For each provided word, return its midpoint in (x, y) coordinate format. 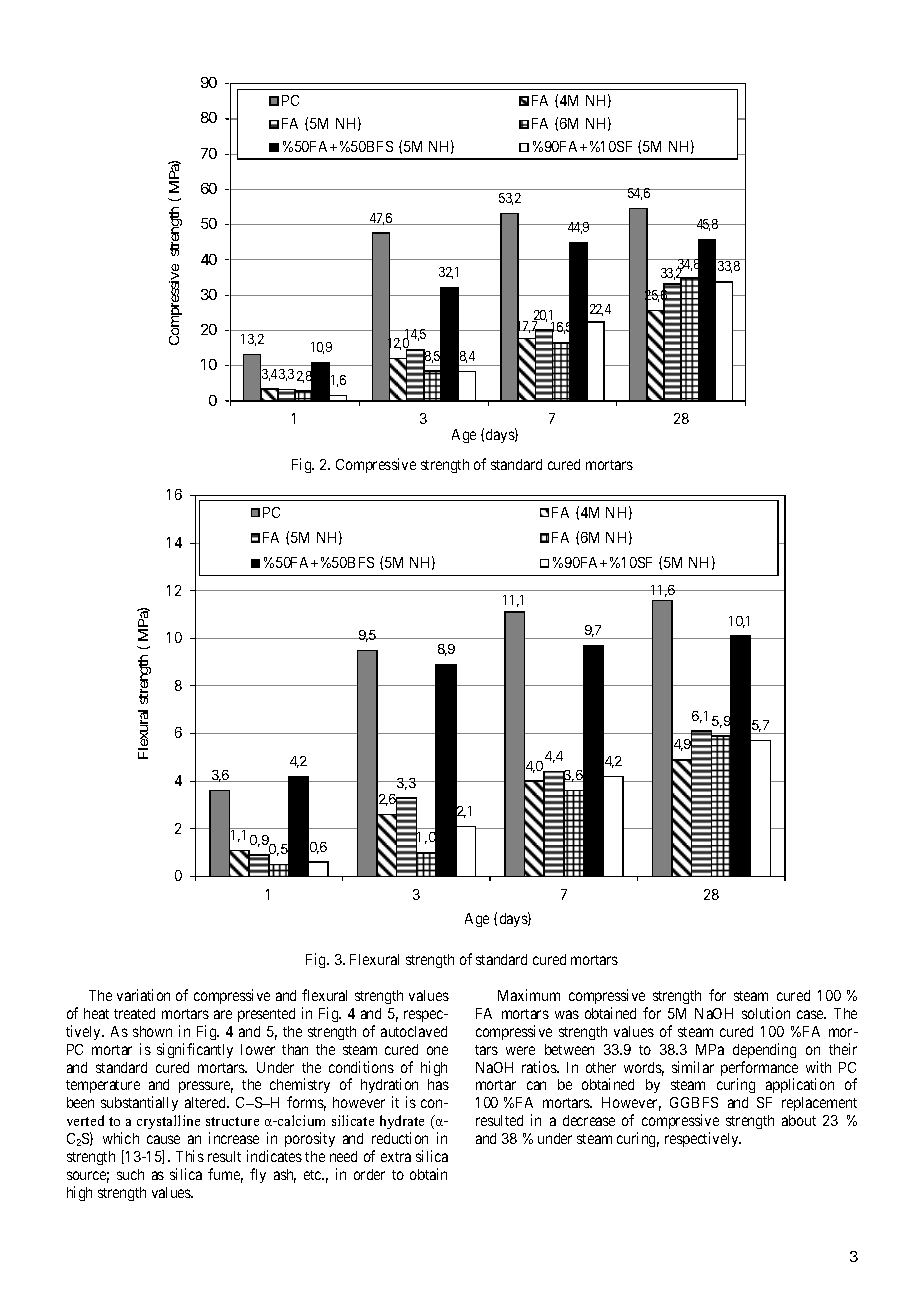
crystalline (168, 1122)
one (437, 1050)
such (130, 1174)
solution (766, 1013)
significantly (195, 1050)
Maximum (529, 995)
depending (764, 1050)
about (799, 1120)
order (369, 1174)
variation (143, 995)
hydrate (402, 1124)
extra (396, 1157)
